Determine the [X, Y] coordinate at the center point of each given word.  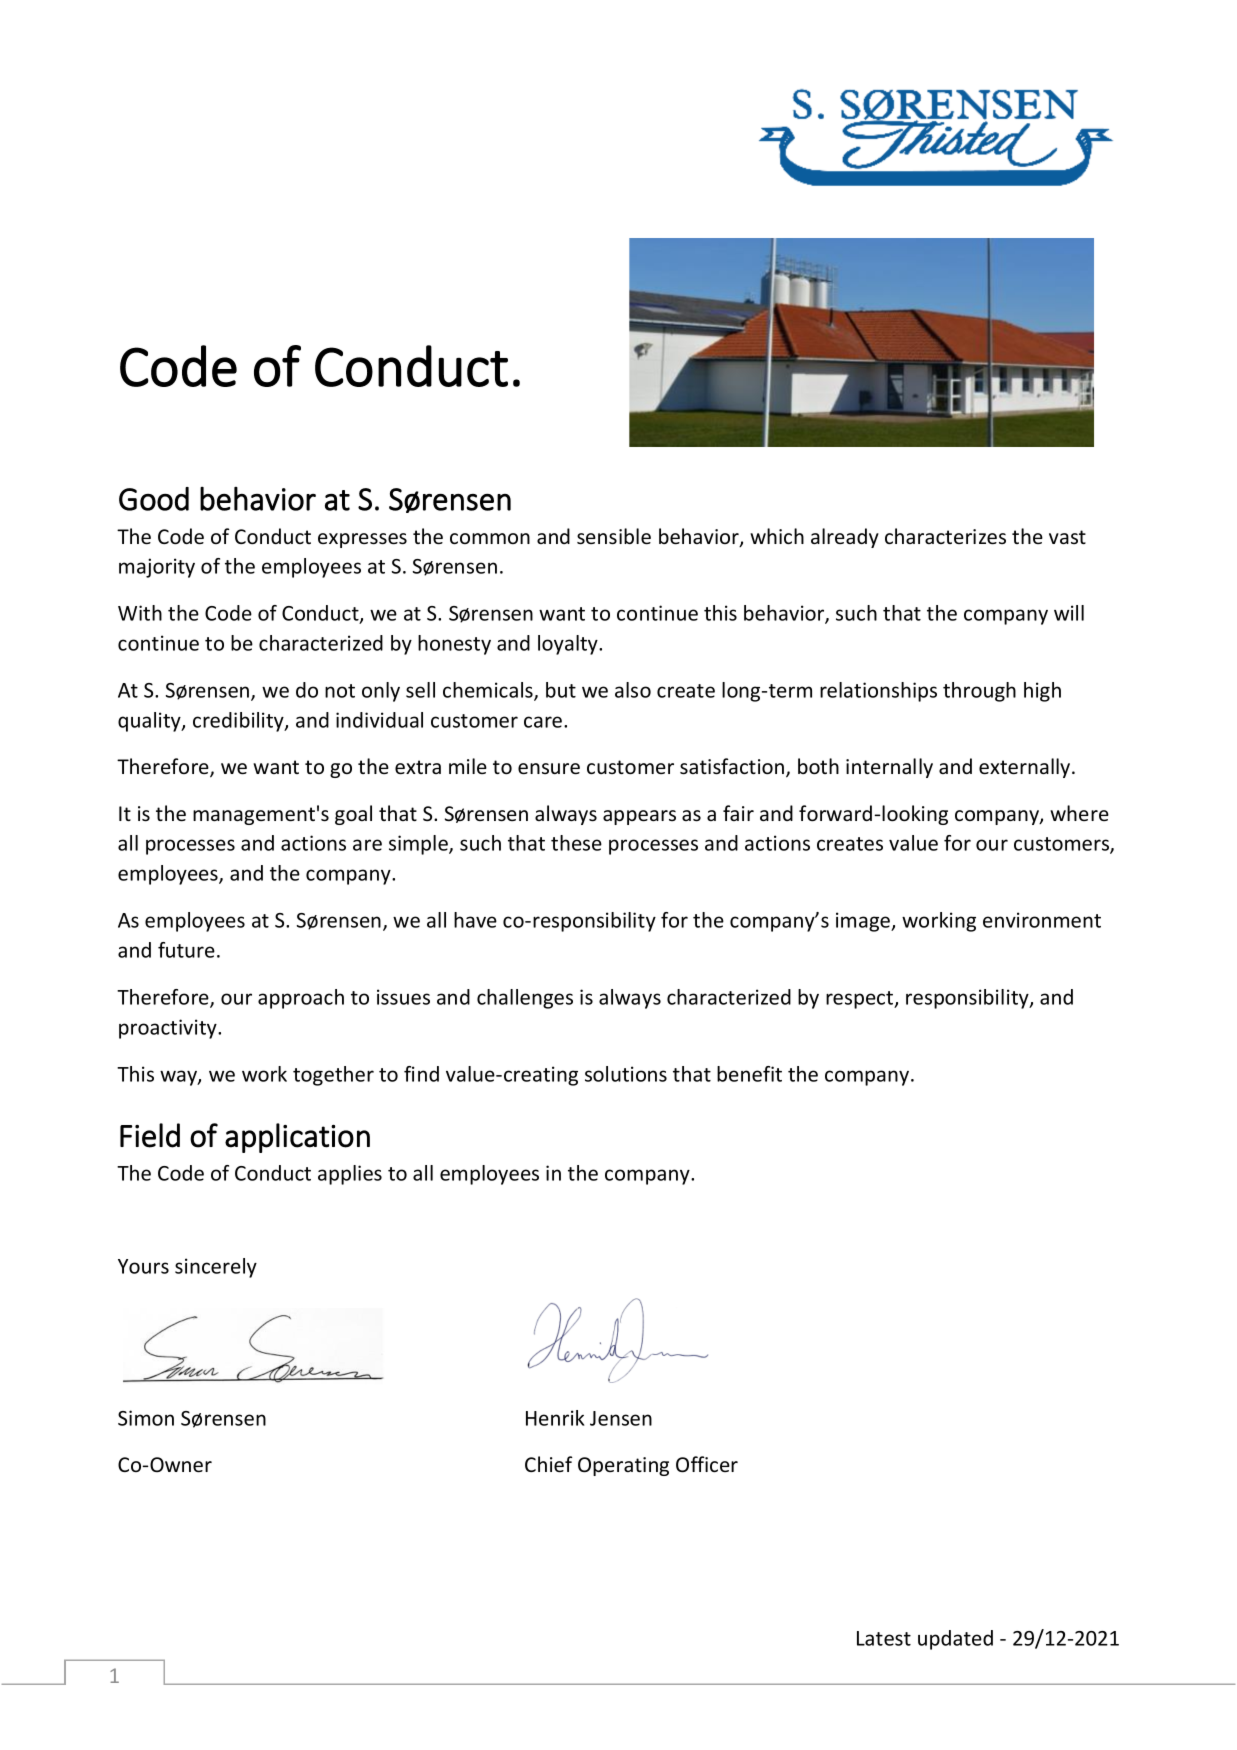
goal [353, 815]
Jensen [621, 1418]
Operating [623, 1466]
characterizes [945, 536]
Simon [146, 1418]
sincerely [216, 1268]
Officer [707, 1464]
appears [639, 817]
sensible [614, 536]
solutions [626, 1074]
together [333, 1076]
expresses [362, 540]
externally [1026, 768]
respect [861, 1000]
